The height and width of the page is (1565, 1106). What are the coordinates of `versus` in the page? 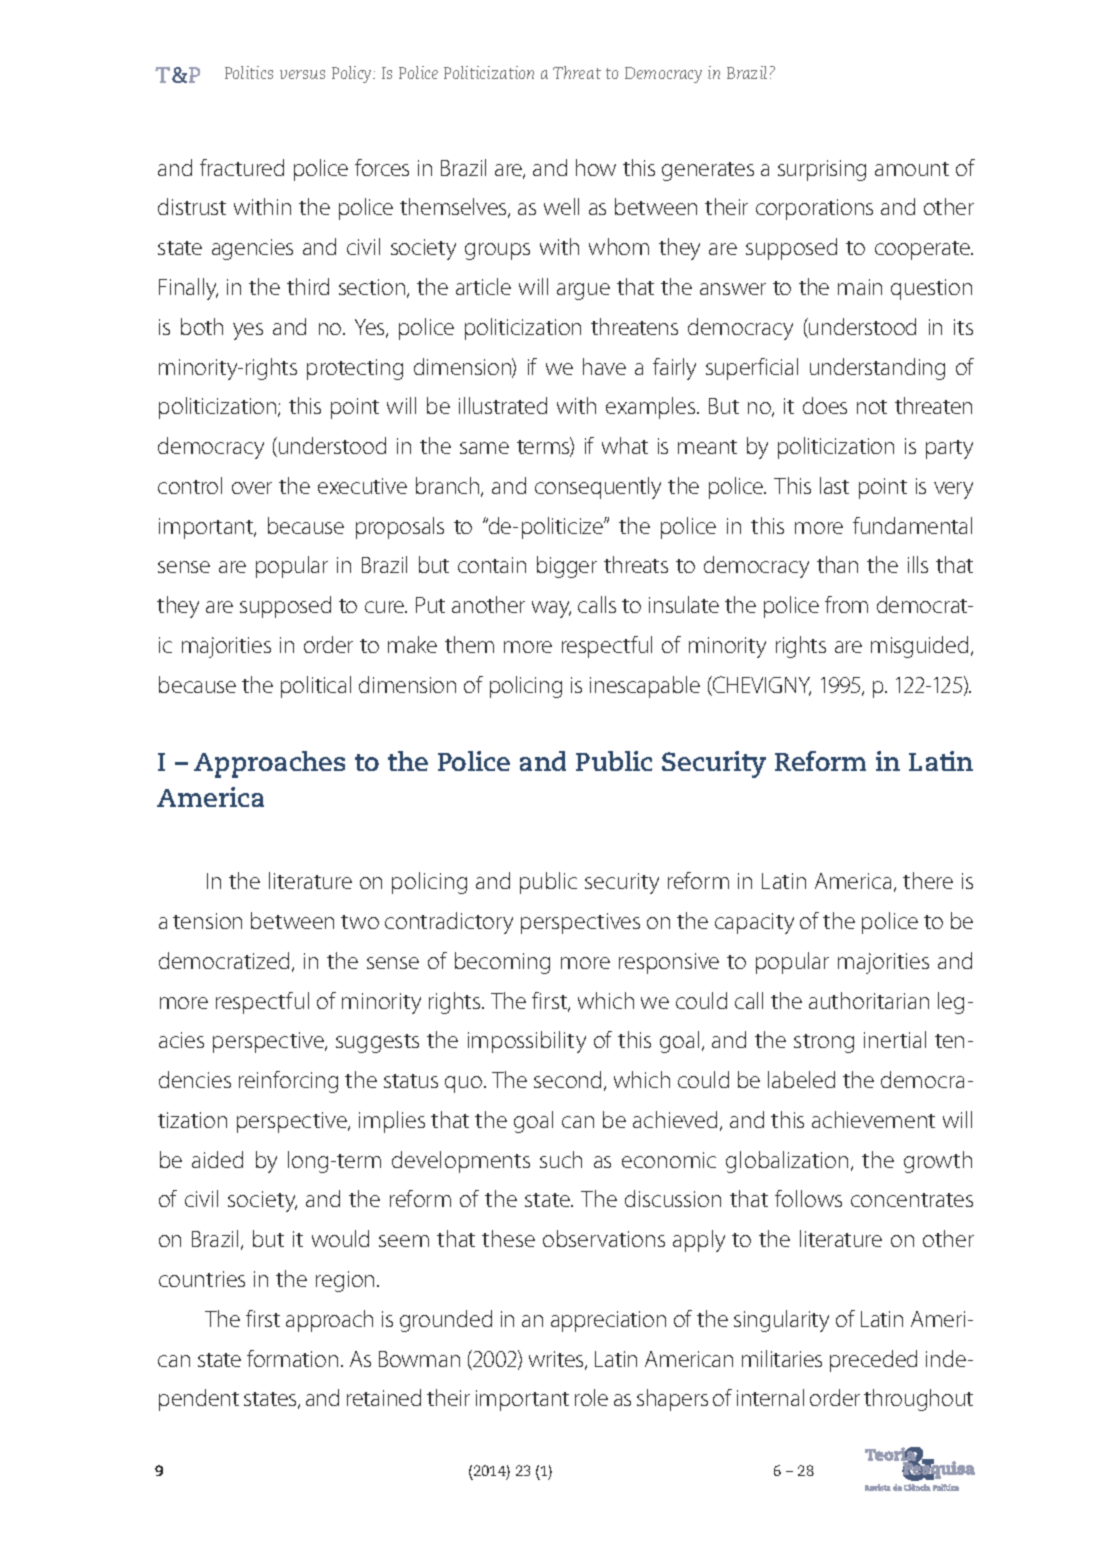 It's located at (302, 74).
